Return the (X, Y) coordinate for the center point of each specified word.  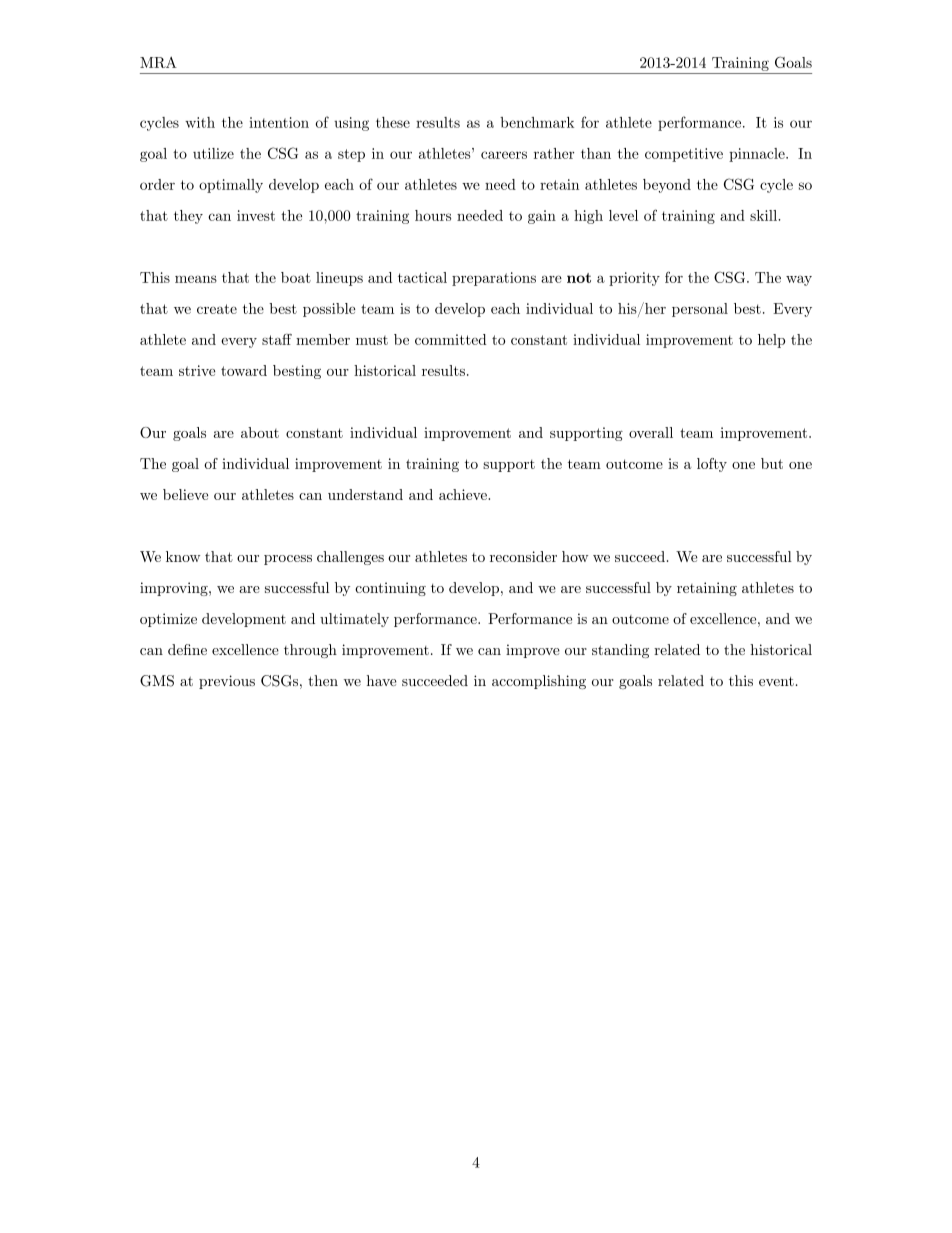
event (776, 681)
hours (433, 215)
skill (764, 215)
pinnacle (758, 155)
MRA (158, 62)
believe (185, 494)
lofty (712, 465)
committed (450, 339)
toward (244, 370)
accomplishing (539, 682)
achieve (464, 494)
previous (227, 682)
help (771, 341)
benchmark (537, 122)
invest (256, 215)
